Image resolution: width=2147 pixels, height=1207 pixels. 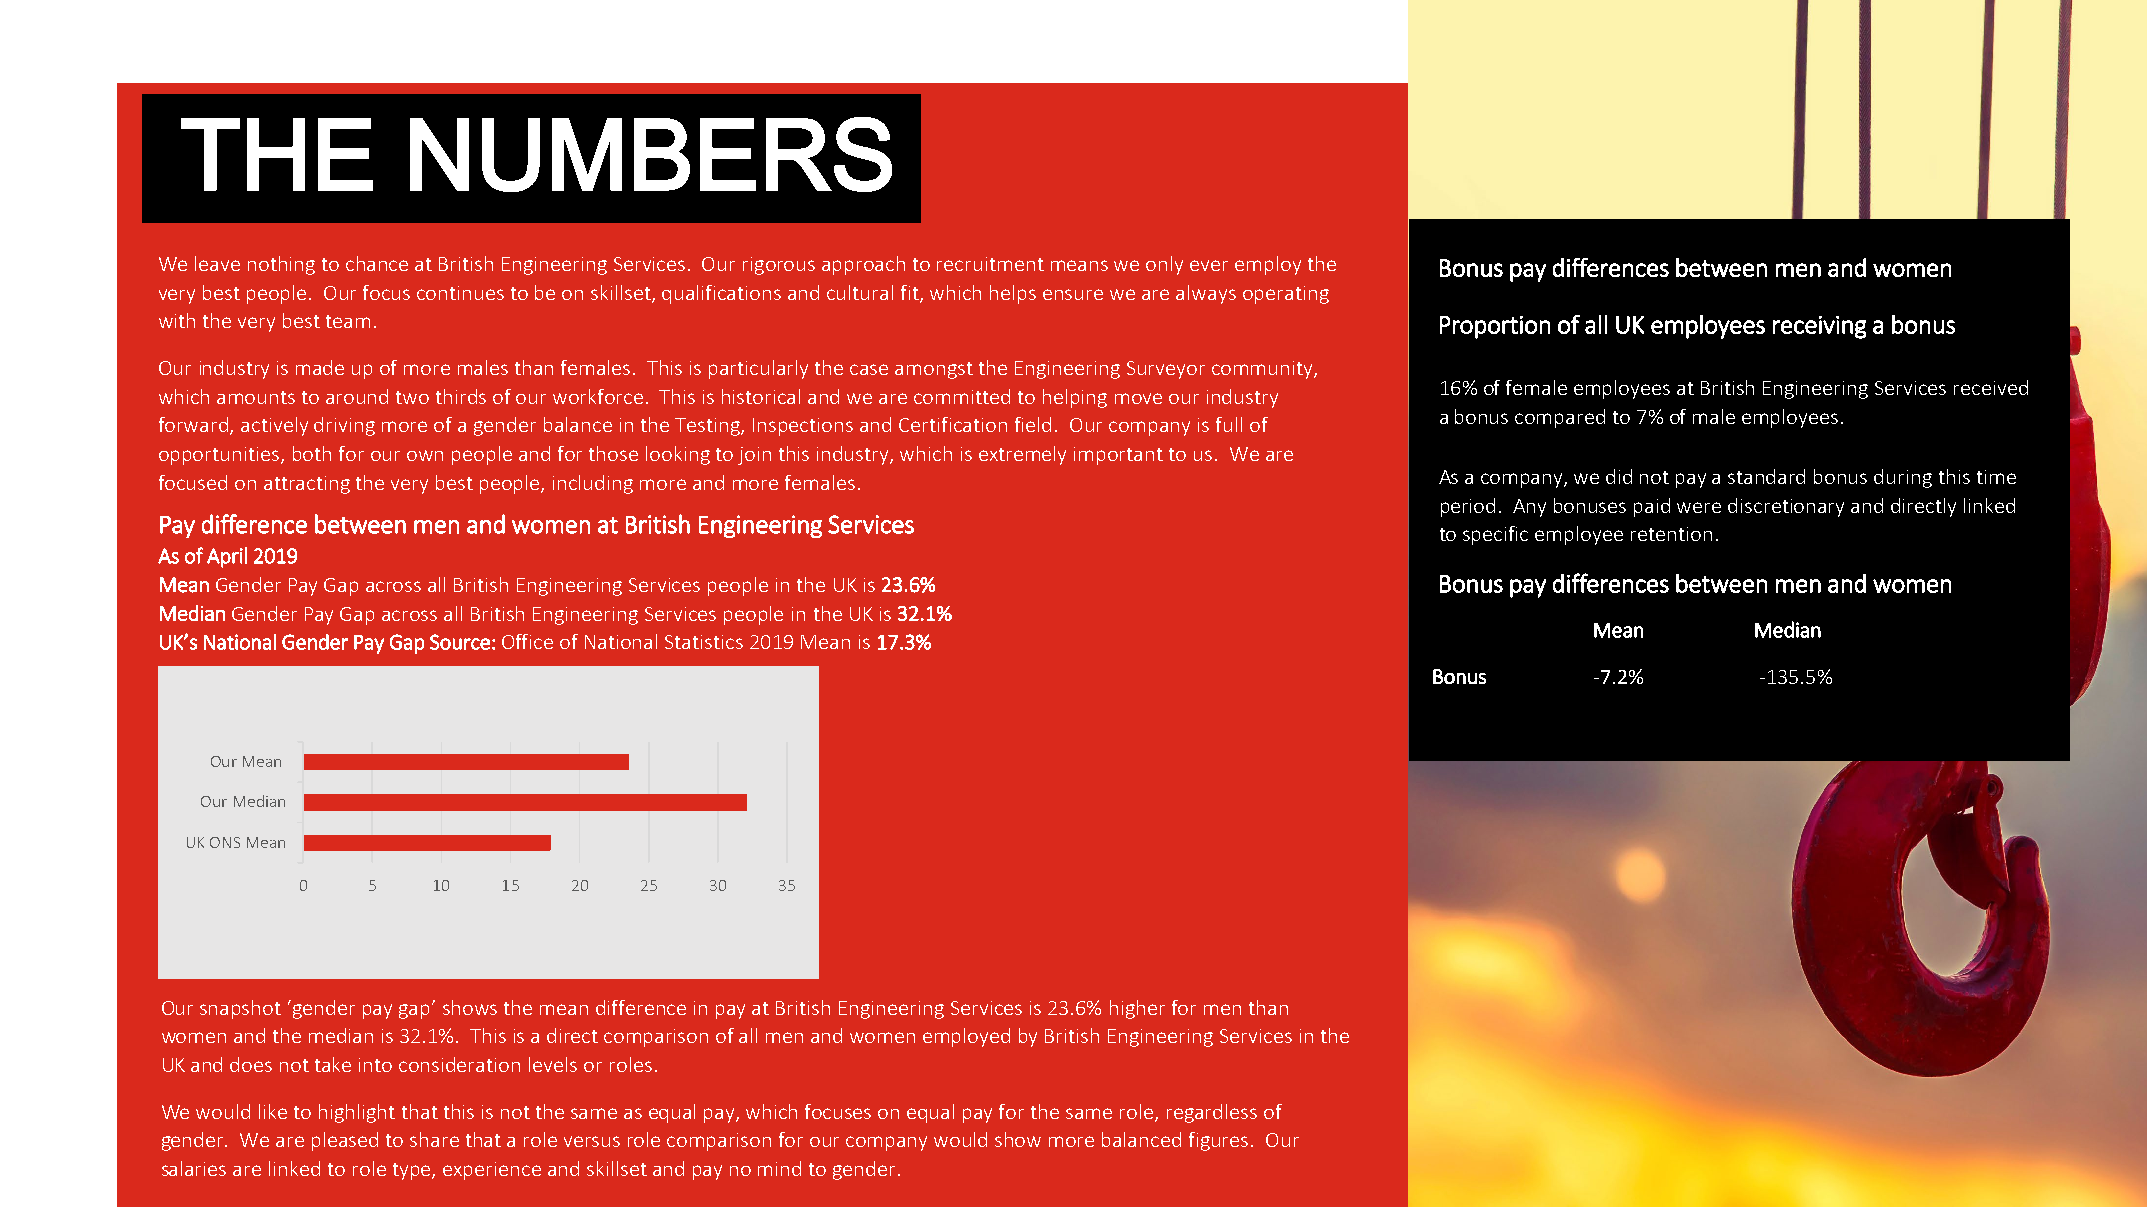 What do you see at coordinates (307, 485) in the image?
I see `attracting` at bounding box center [307, 485].
